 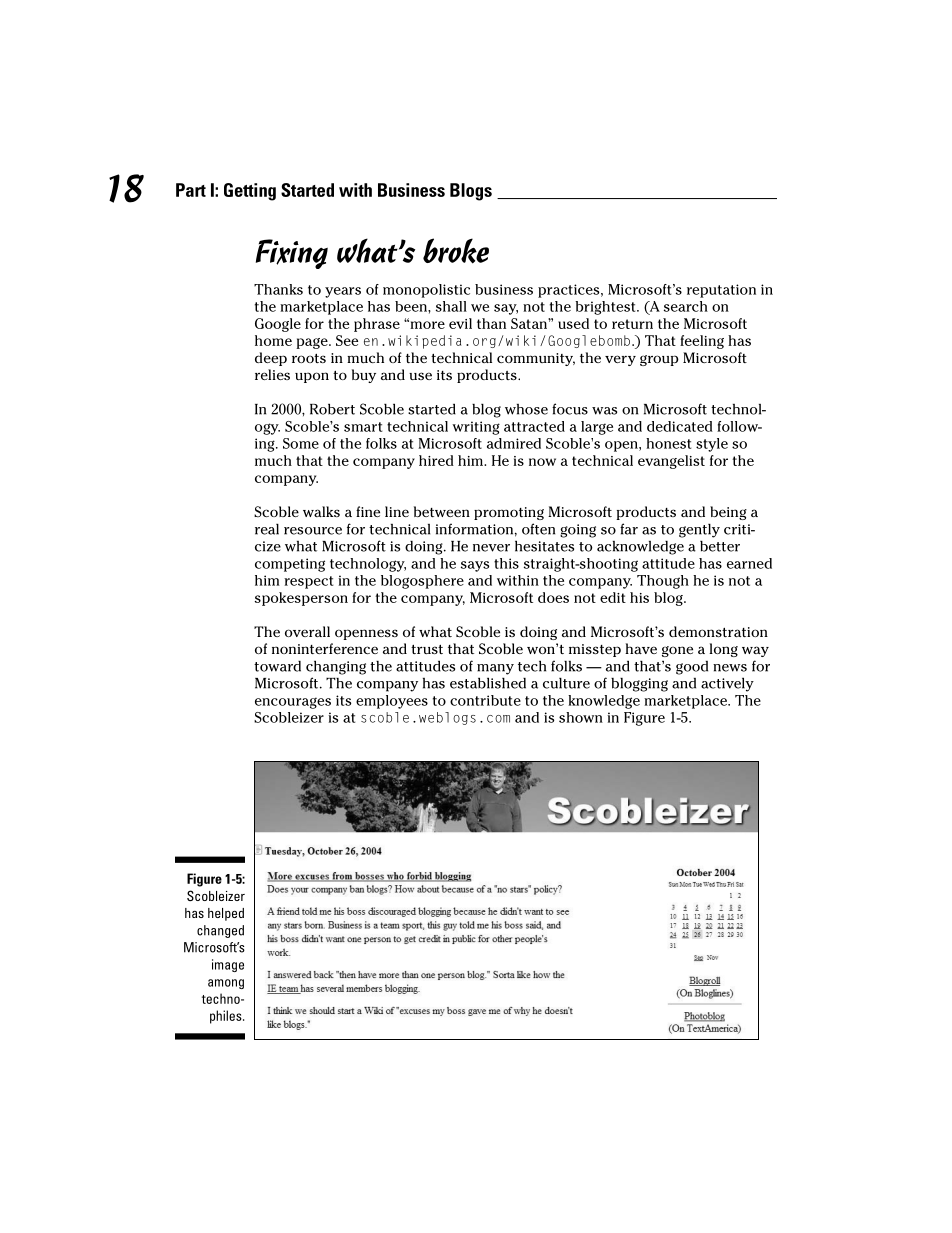 What do you see at coordinates (721, 291) in the screenshot?
I see `reputation` at bounding box center [721, 291].
